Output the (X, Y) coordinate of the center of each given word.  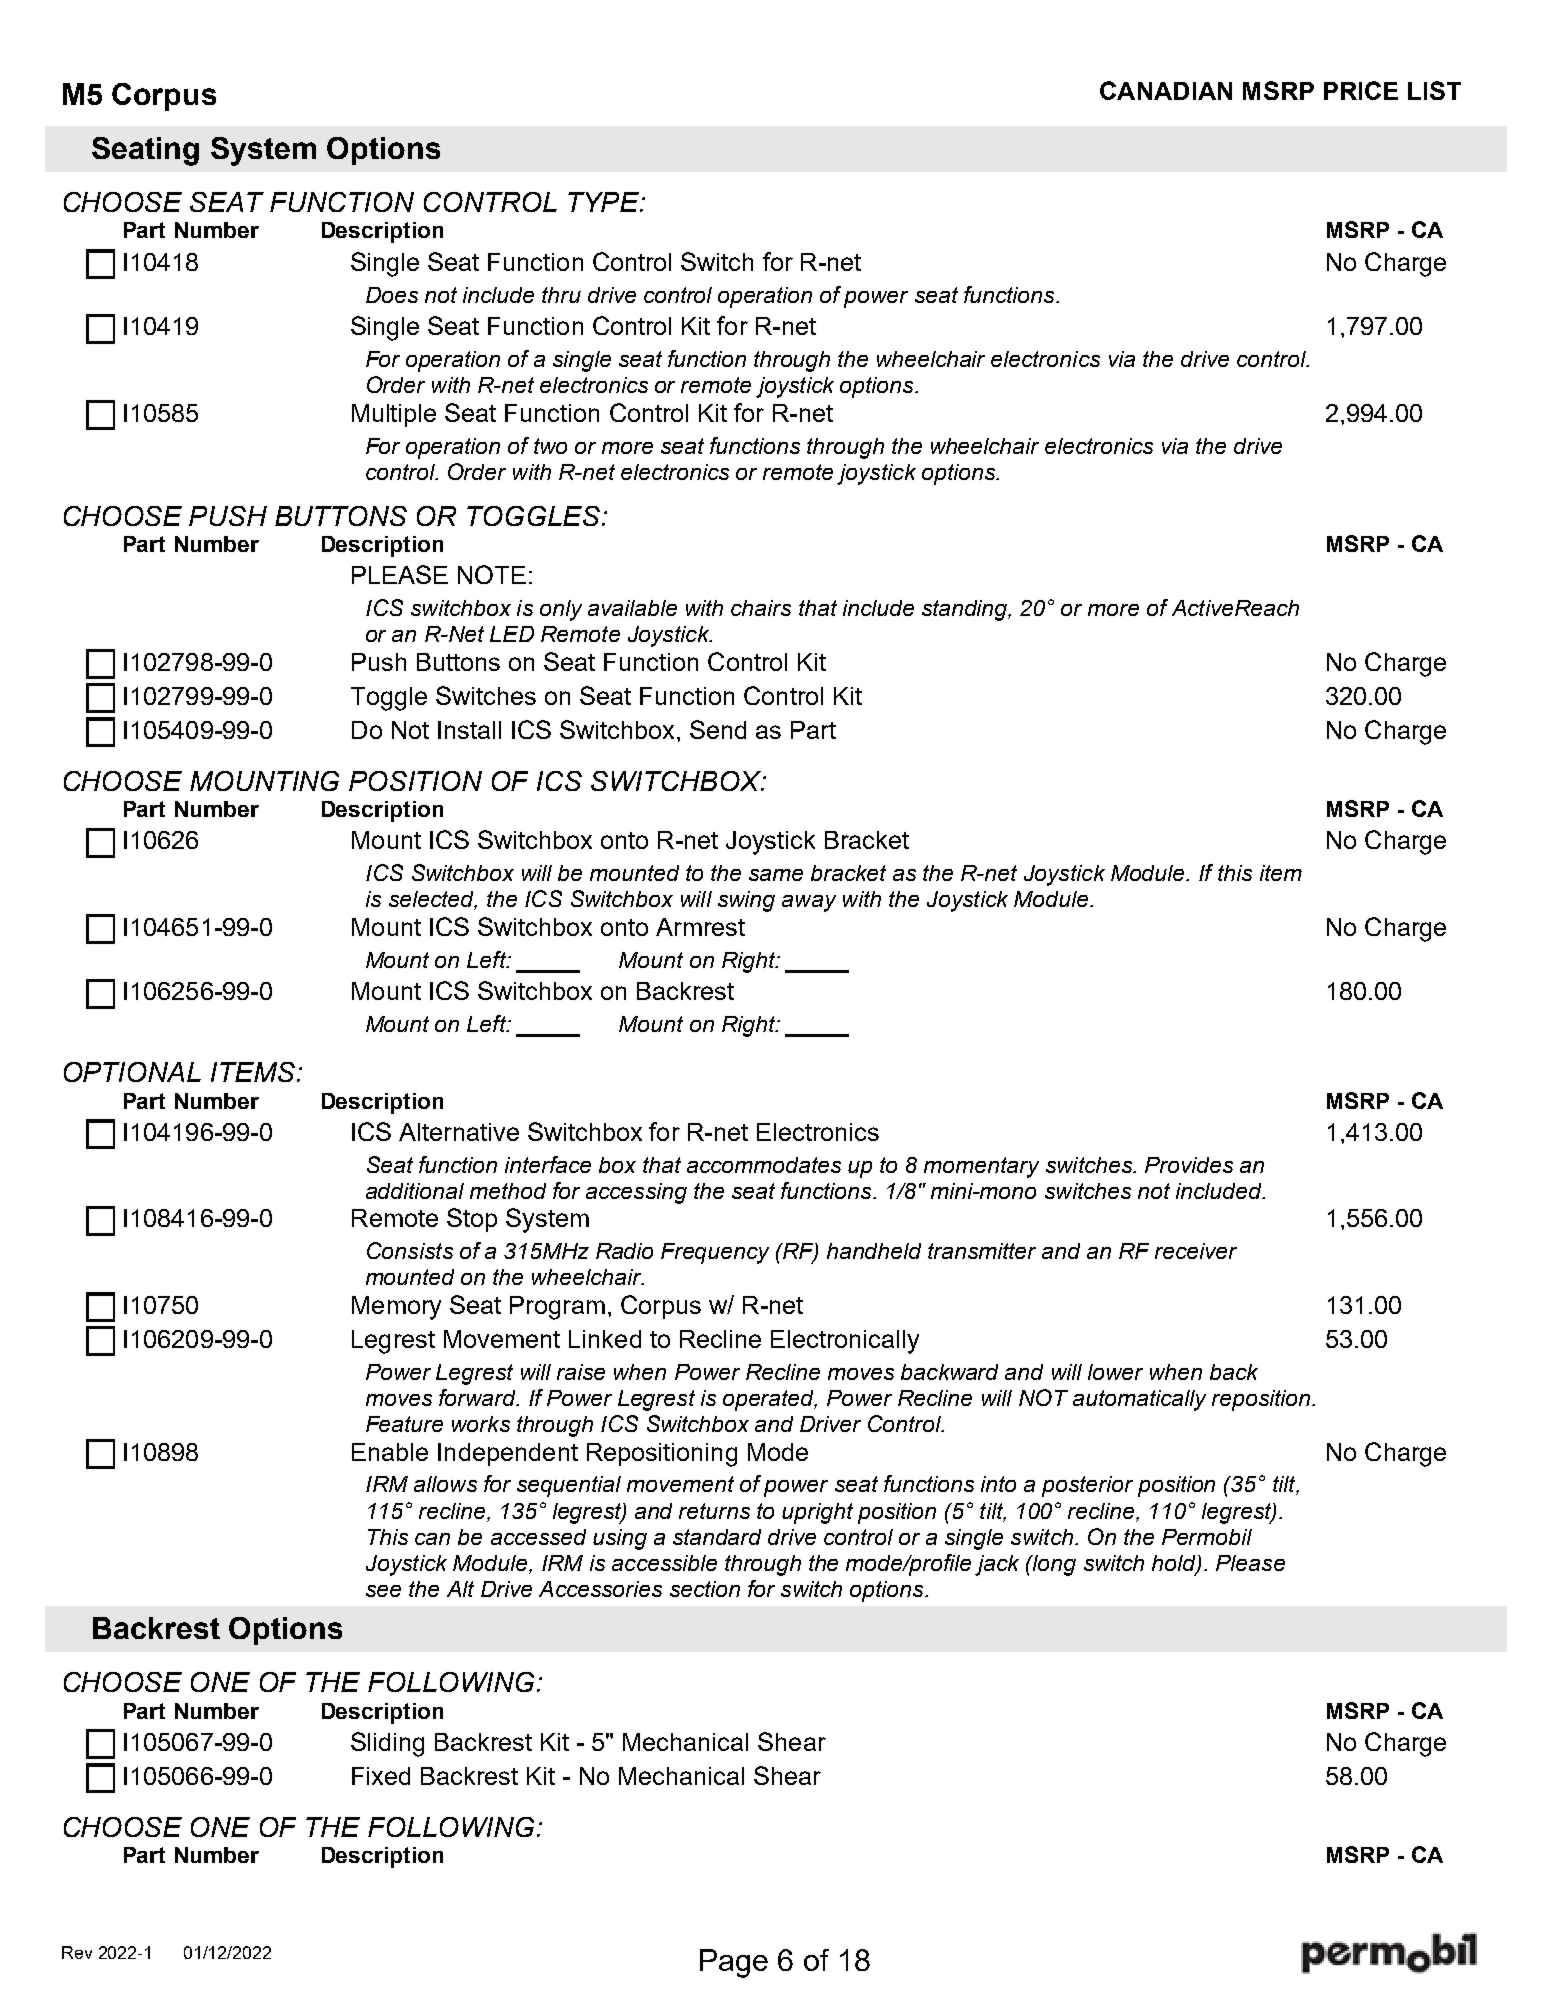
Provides (1189, 1165)
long (1053, 1565)
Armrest (700, 927)
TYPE (605, 202)
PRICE (1361, 90)
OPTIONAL (132, 1072)
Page (734, 1963)
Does (392, 295)
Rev (77, 1952)
